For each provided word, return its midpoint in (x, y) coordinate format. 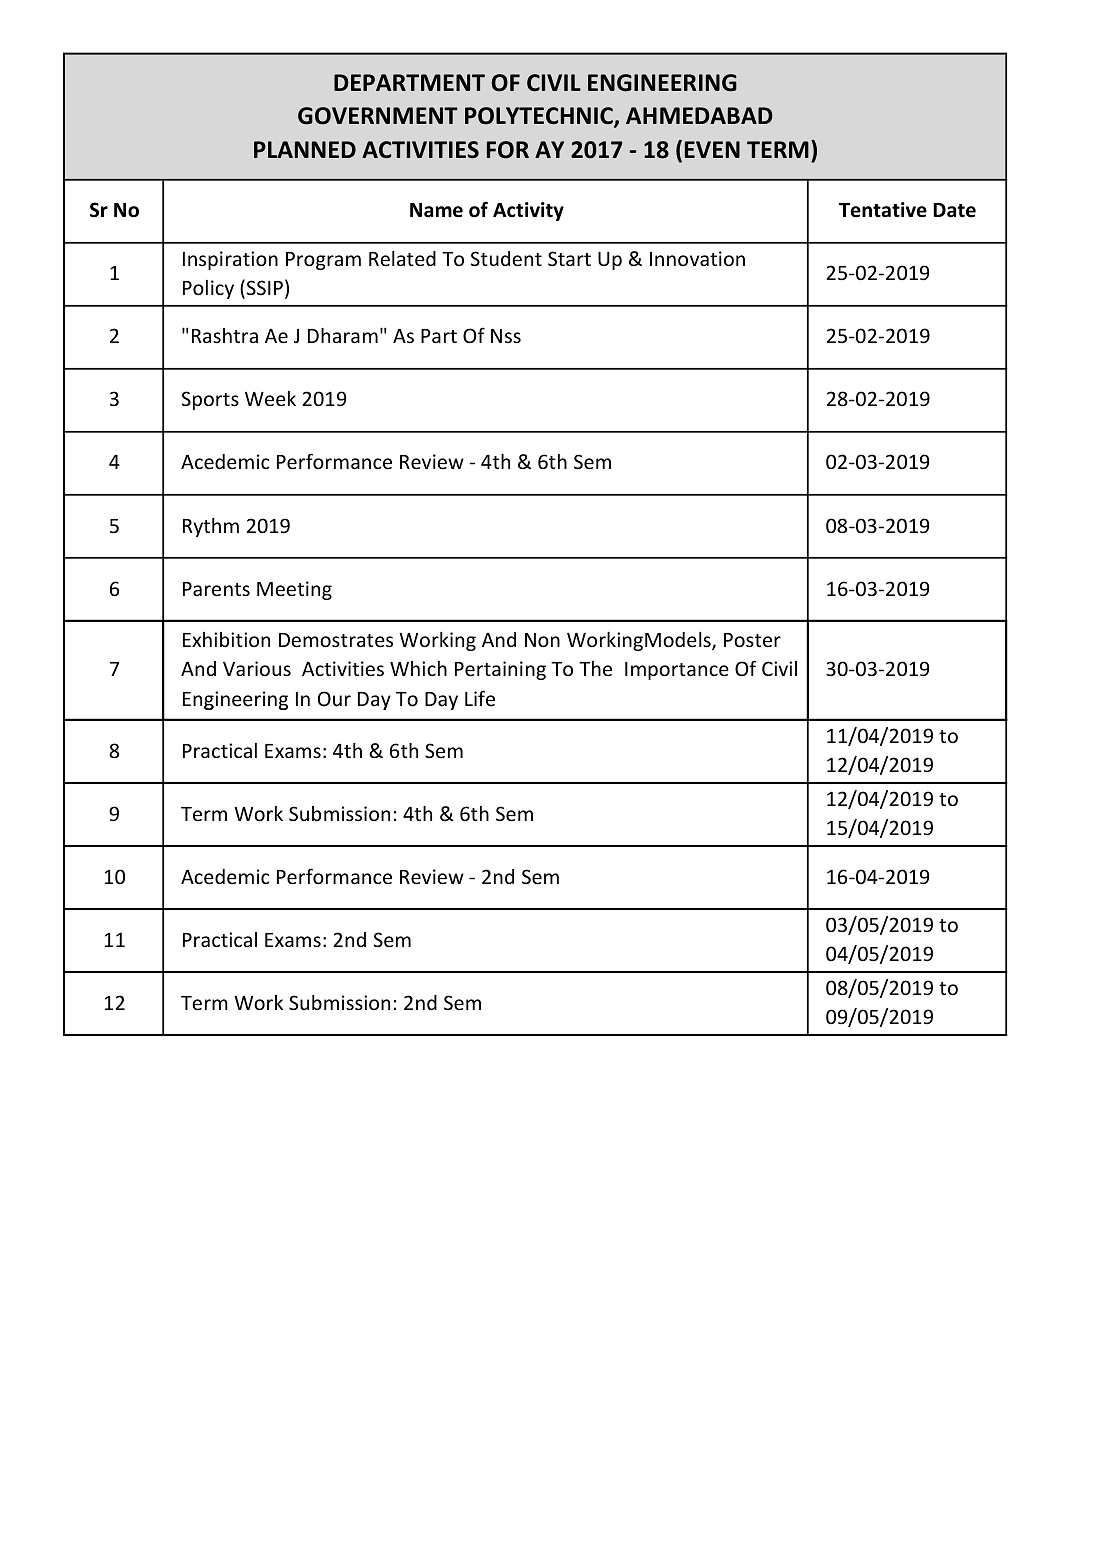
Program (323, 261)
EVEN (712, 149)
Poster (752, 640)
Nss (506, 336)
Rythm (211, 527)
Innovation (697, 258)
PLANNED (305, 149)
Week (270, 398)
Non (542, 640)
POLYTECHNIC (540, 117)
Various (257, 668)
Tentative (883, 210)
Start (569, 258)
